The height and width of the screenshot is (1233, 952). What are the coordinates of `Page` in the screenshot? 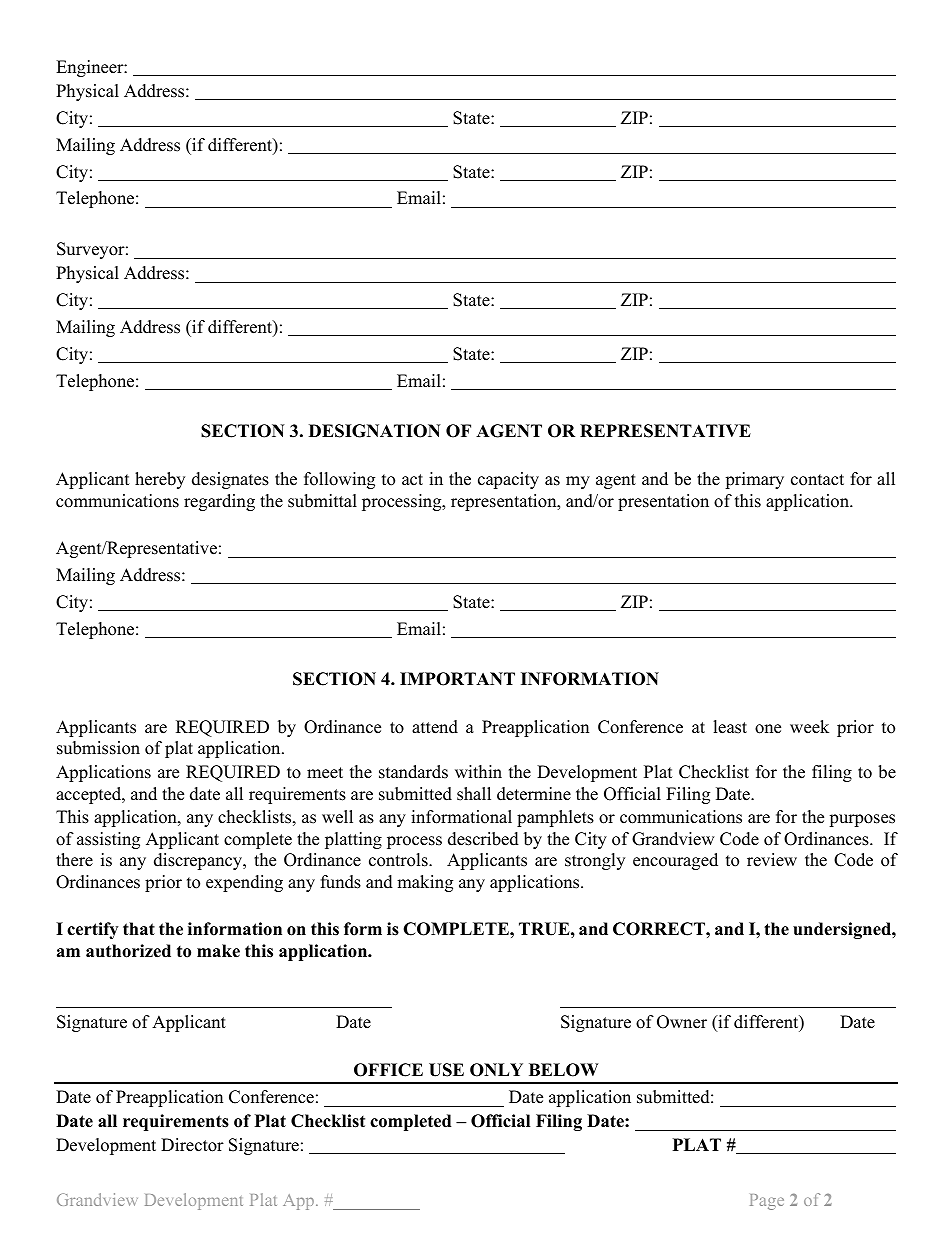 It's located at (767, 1202).
